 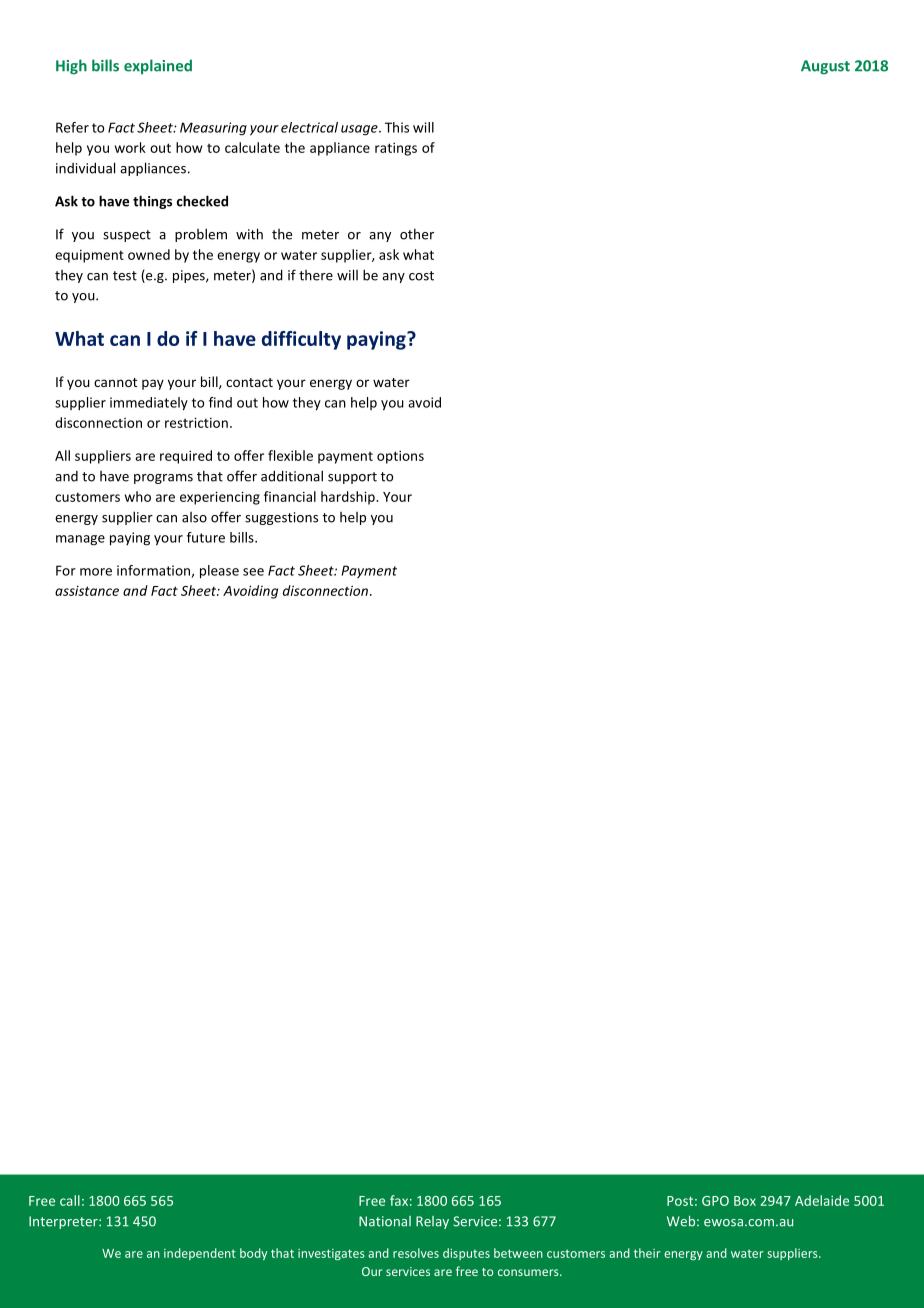 What do you see at coordinates (825, 67) in the screenshot?
I see `August` at bounding box center [825, 67].
